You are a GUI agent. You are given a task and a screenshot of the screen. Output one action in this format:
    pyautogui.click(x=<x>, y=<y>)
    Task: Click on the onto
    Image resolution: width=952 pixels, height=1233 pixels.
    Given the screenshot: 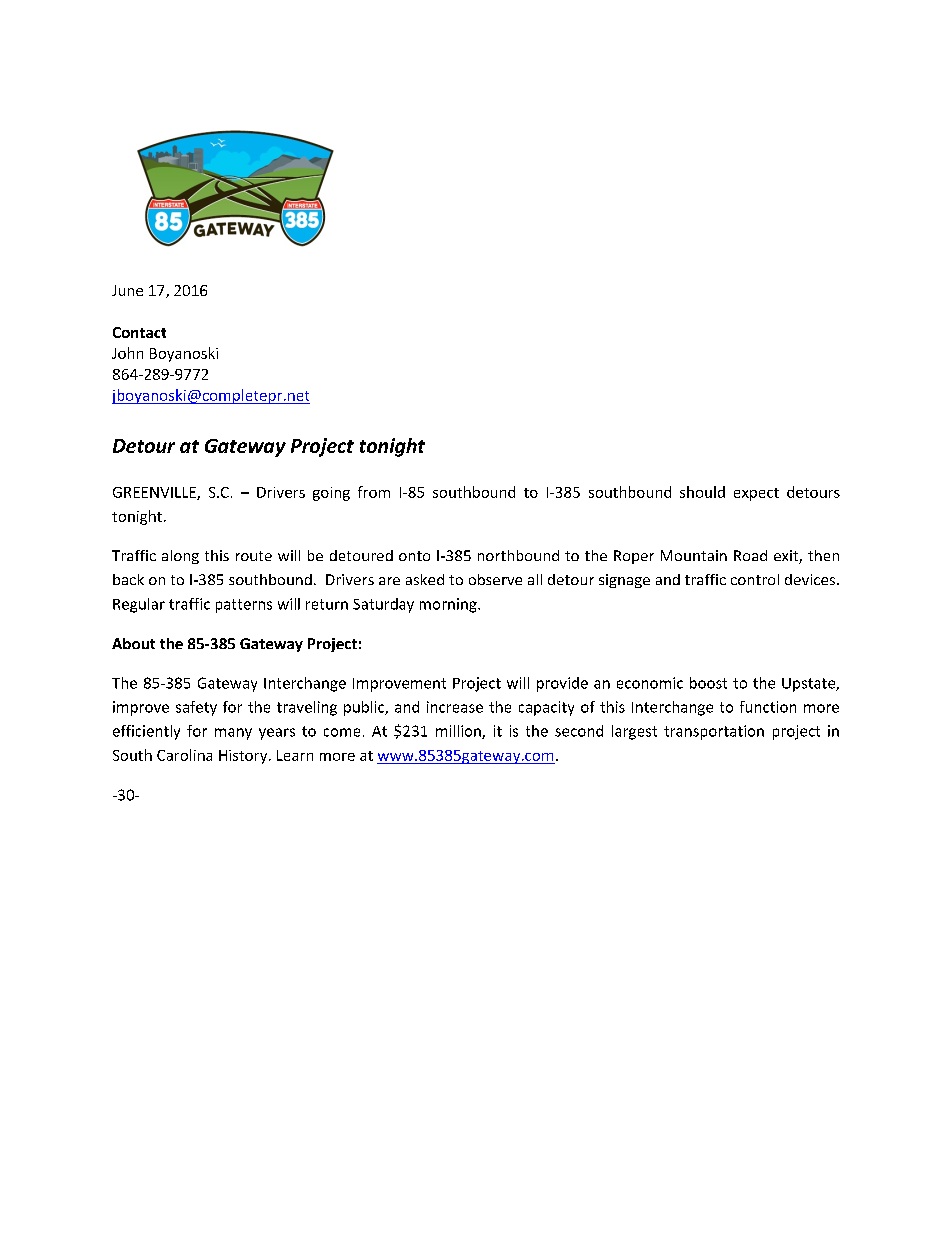 What is the action you would take?
    pyautogui.click(x=414, y=556)
